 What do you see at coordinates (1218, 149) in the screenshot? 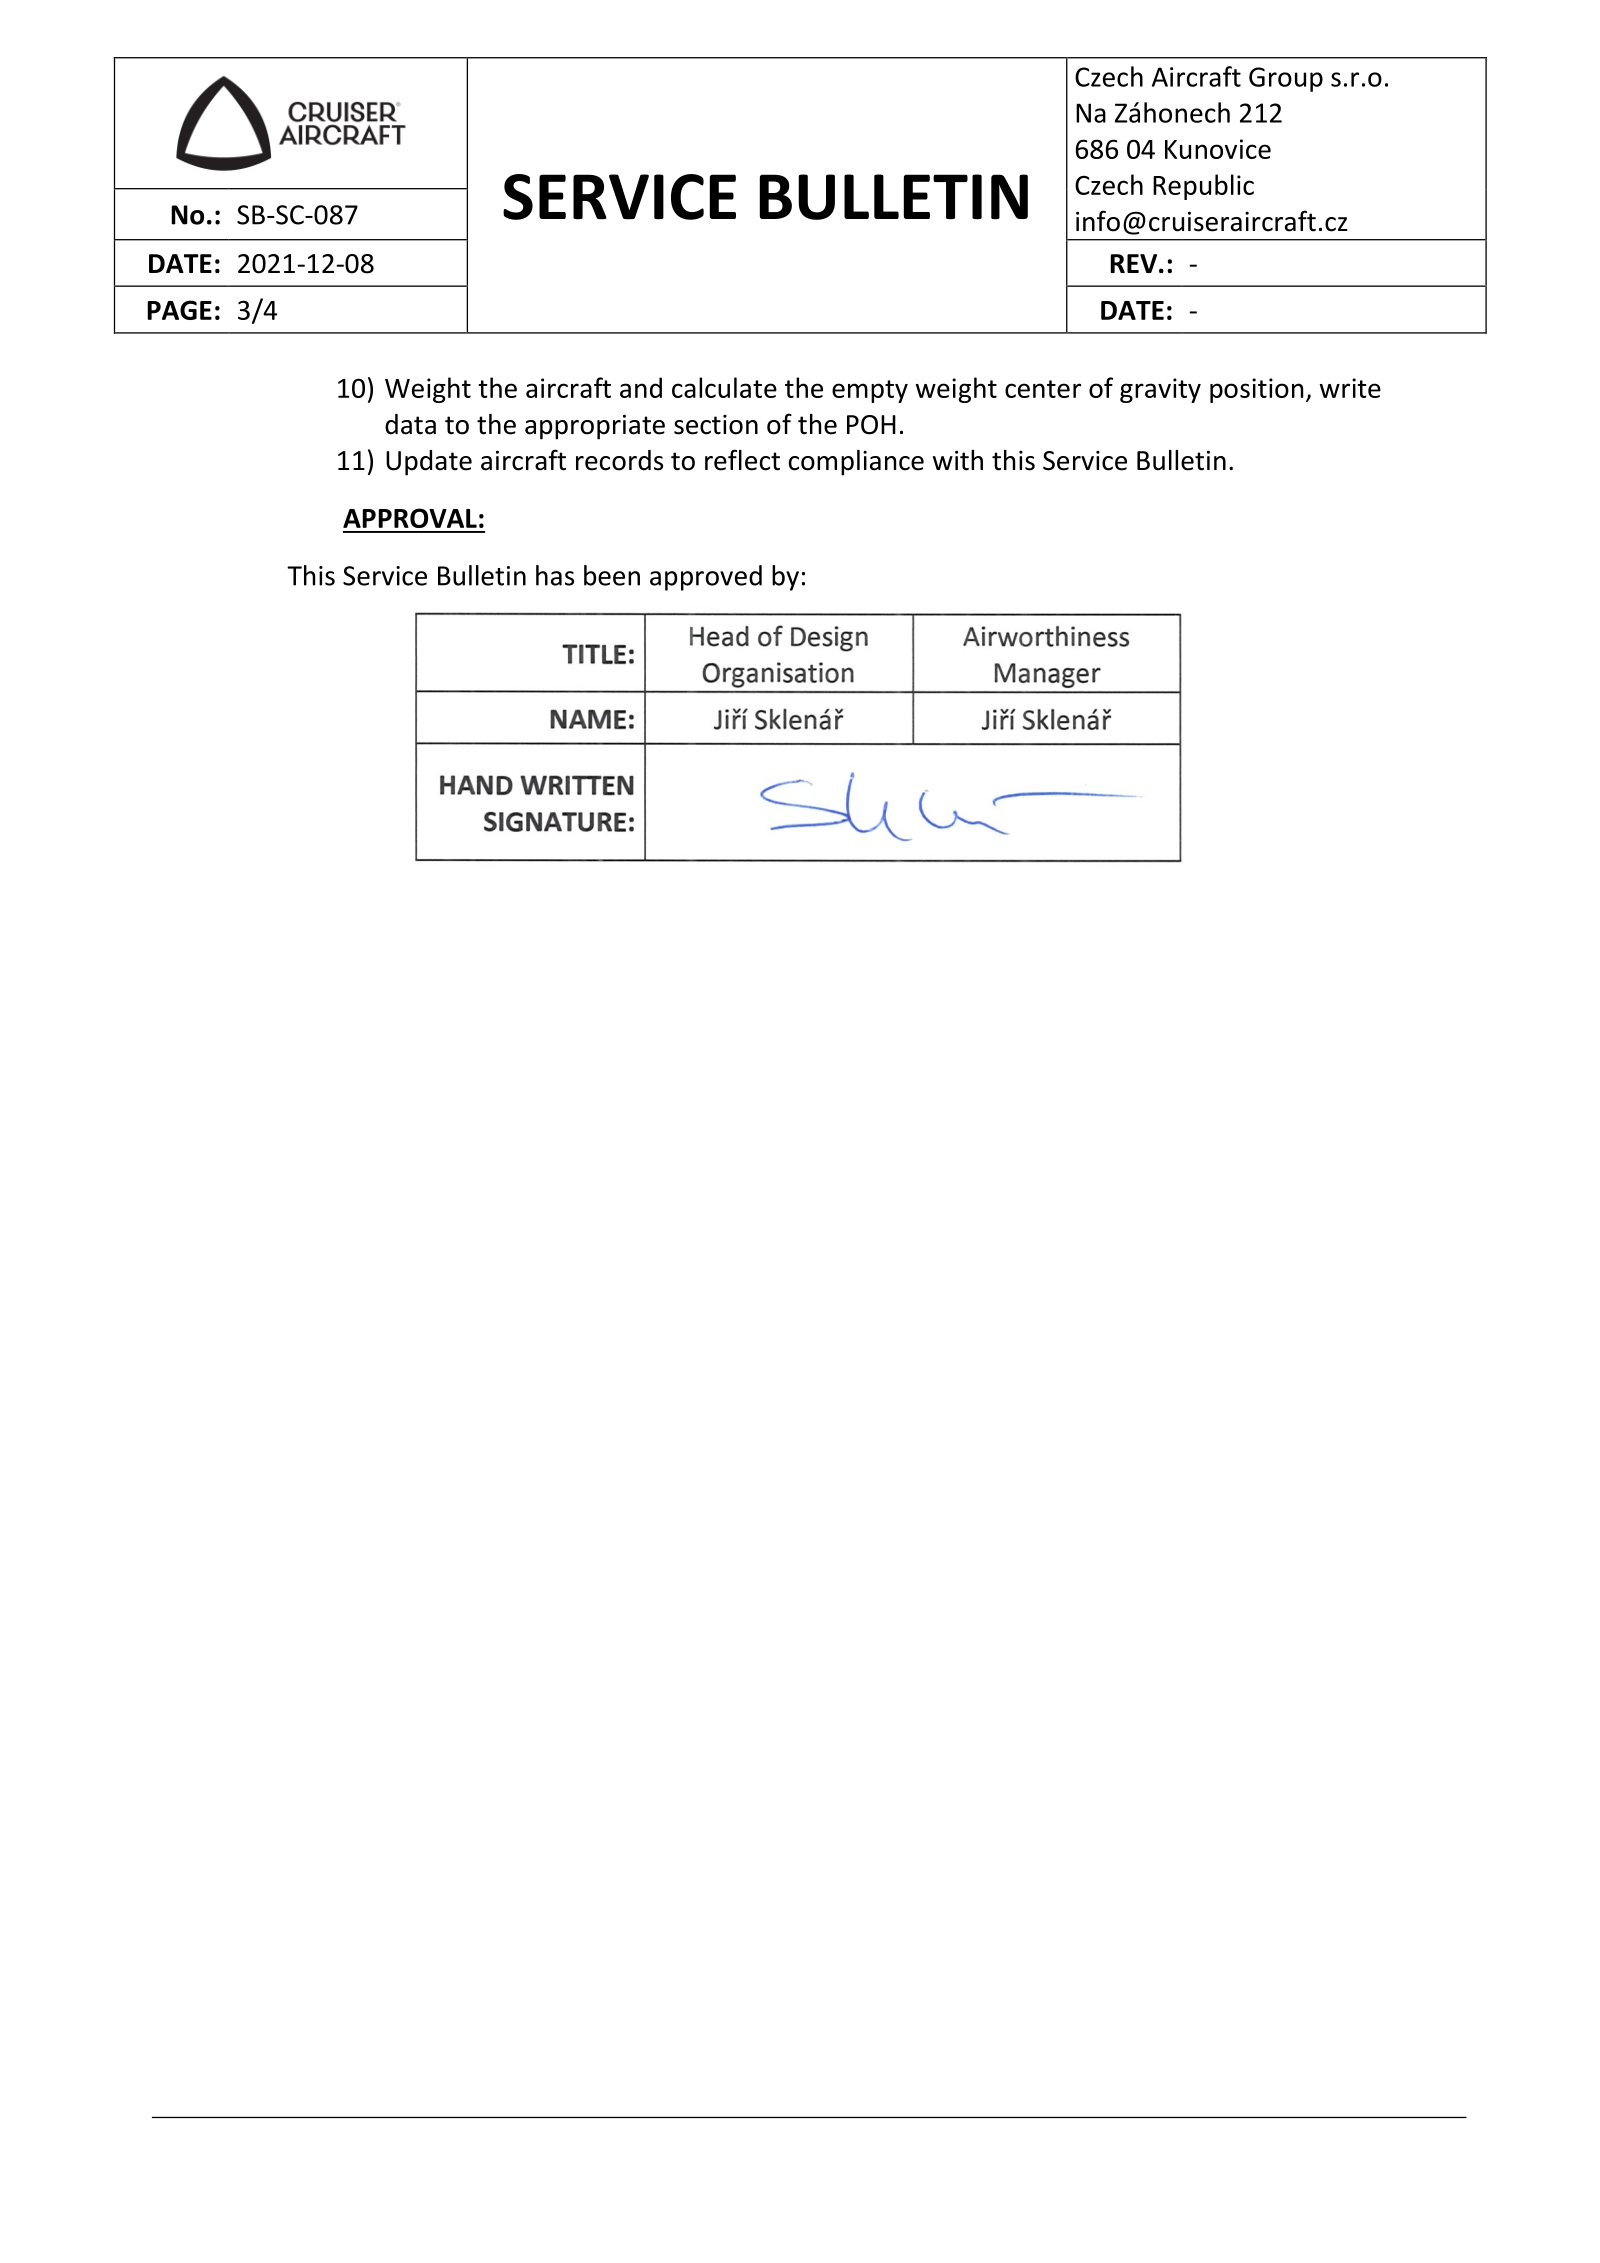
I see `Kunovice` at bounding box center [1218, 149].
